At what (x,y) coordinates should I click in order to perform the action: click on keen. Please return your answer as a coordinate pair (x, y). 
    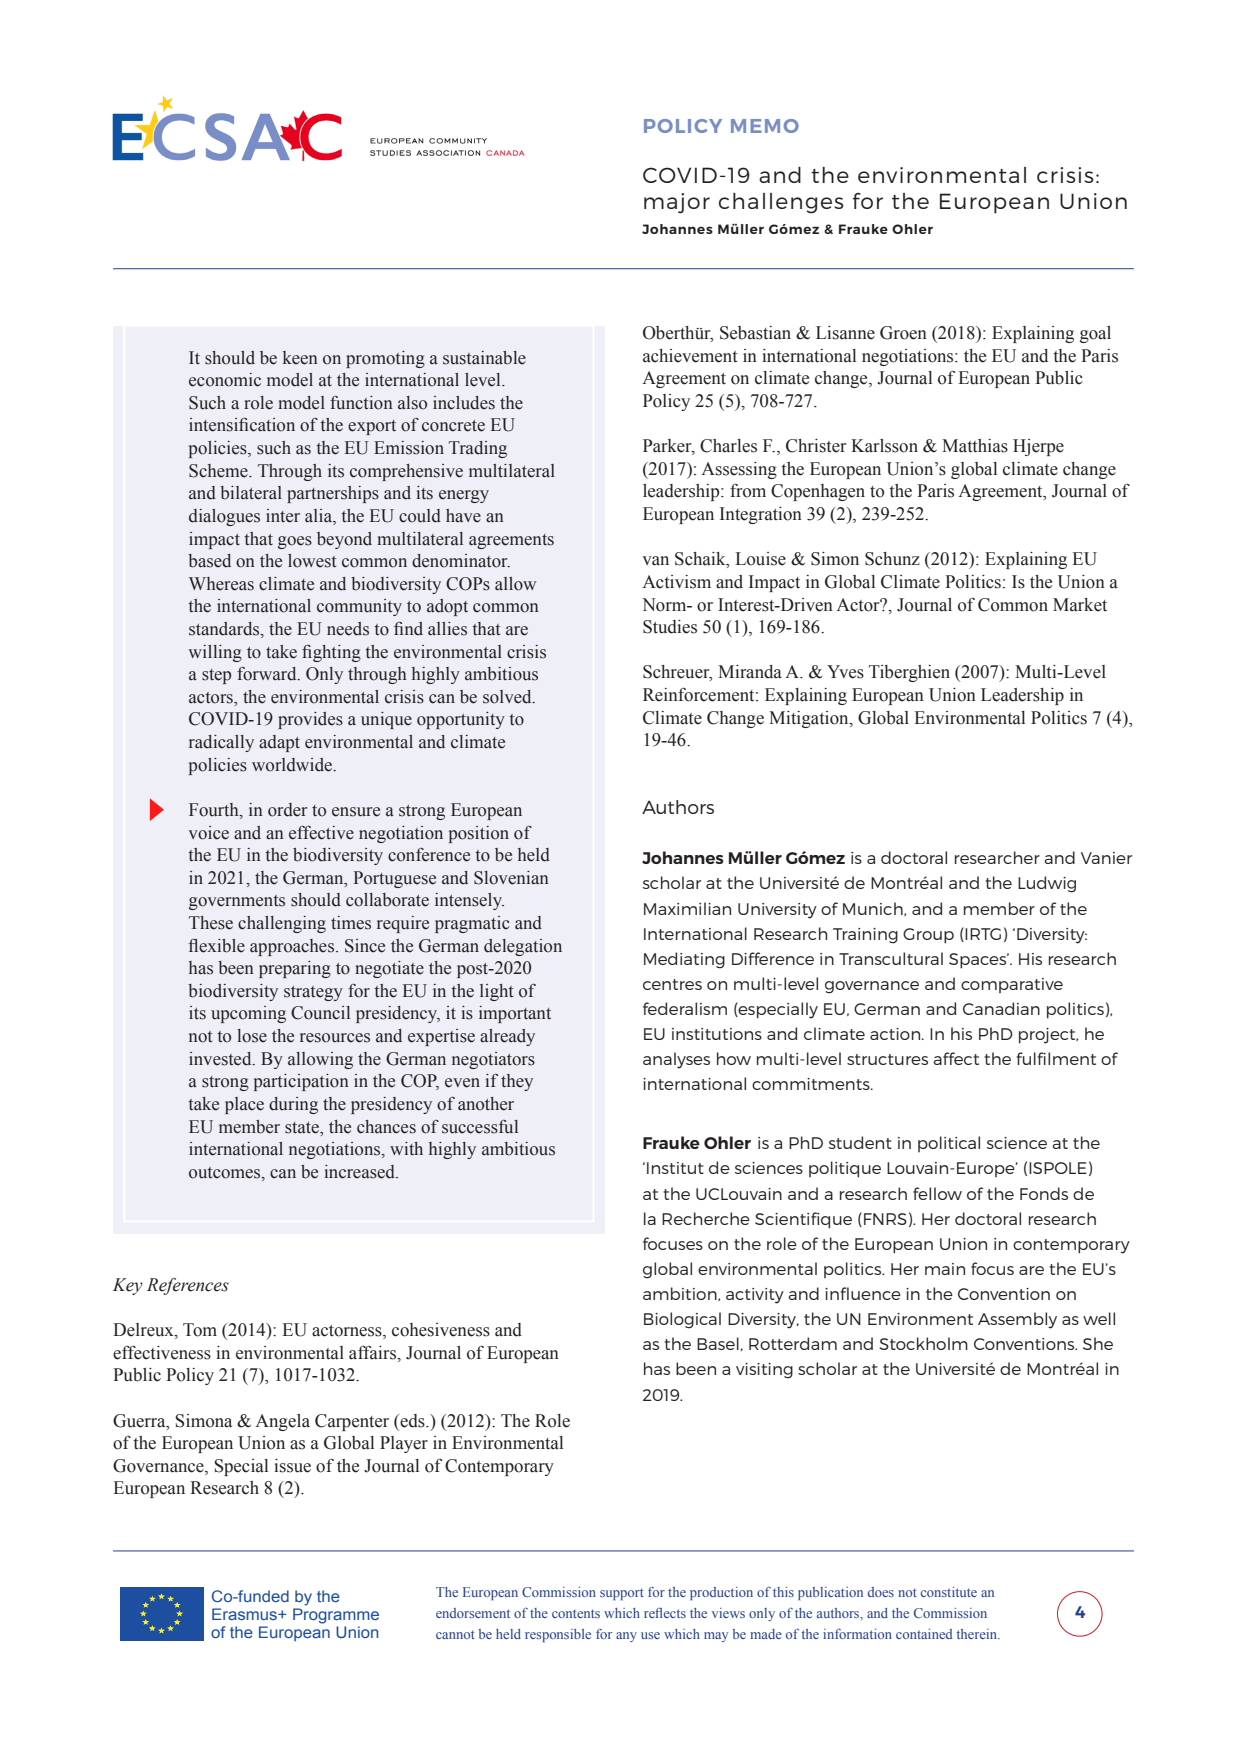
    Looking at the image, I should click on (300, 358).
